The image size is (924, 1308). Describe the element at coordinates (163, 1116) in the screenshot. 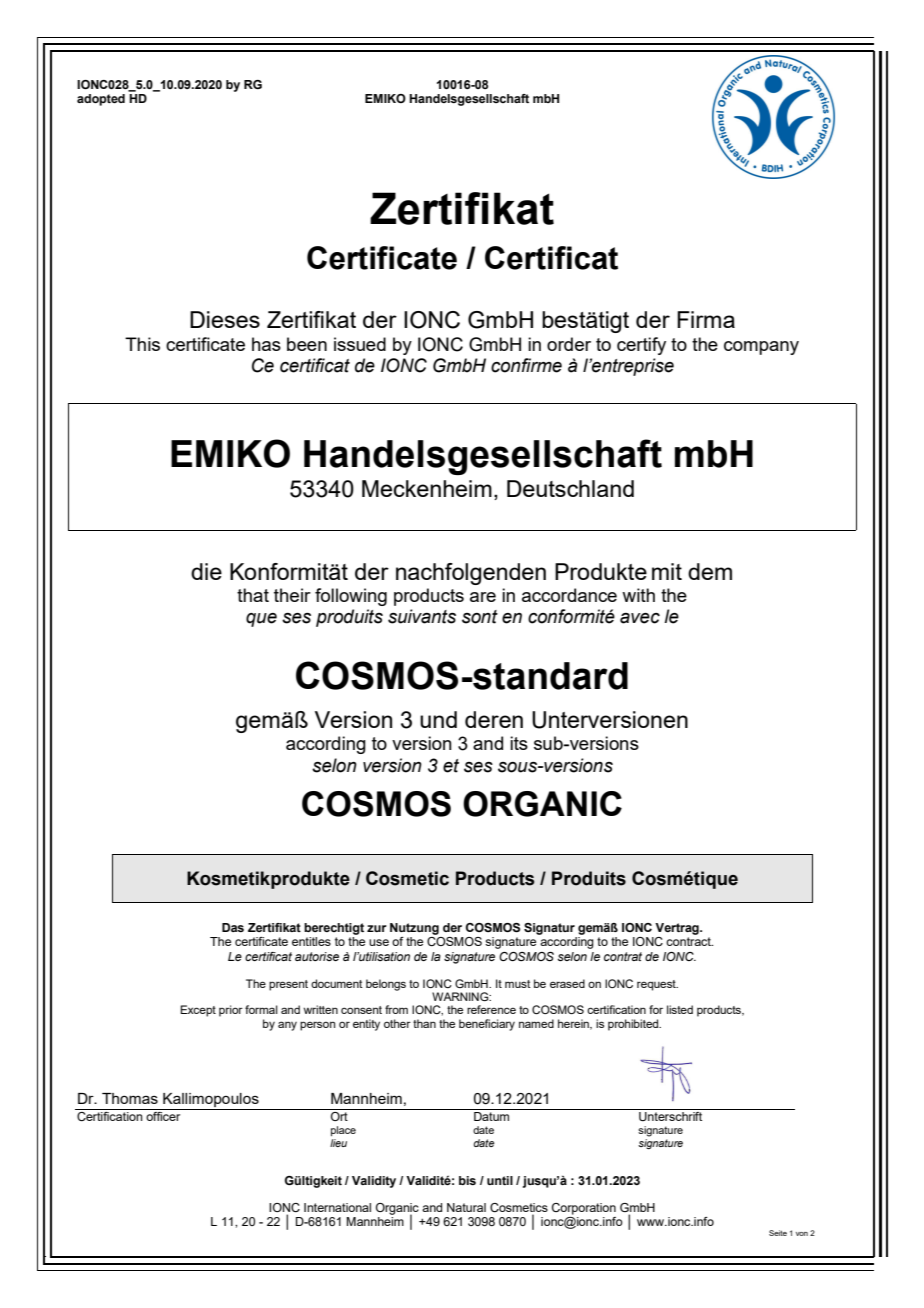

I see `officer` at that location.
